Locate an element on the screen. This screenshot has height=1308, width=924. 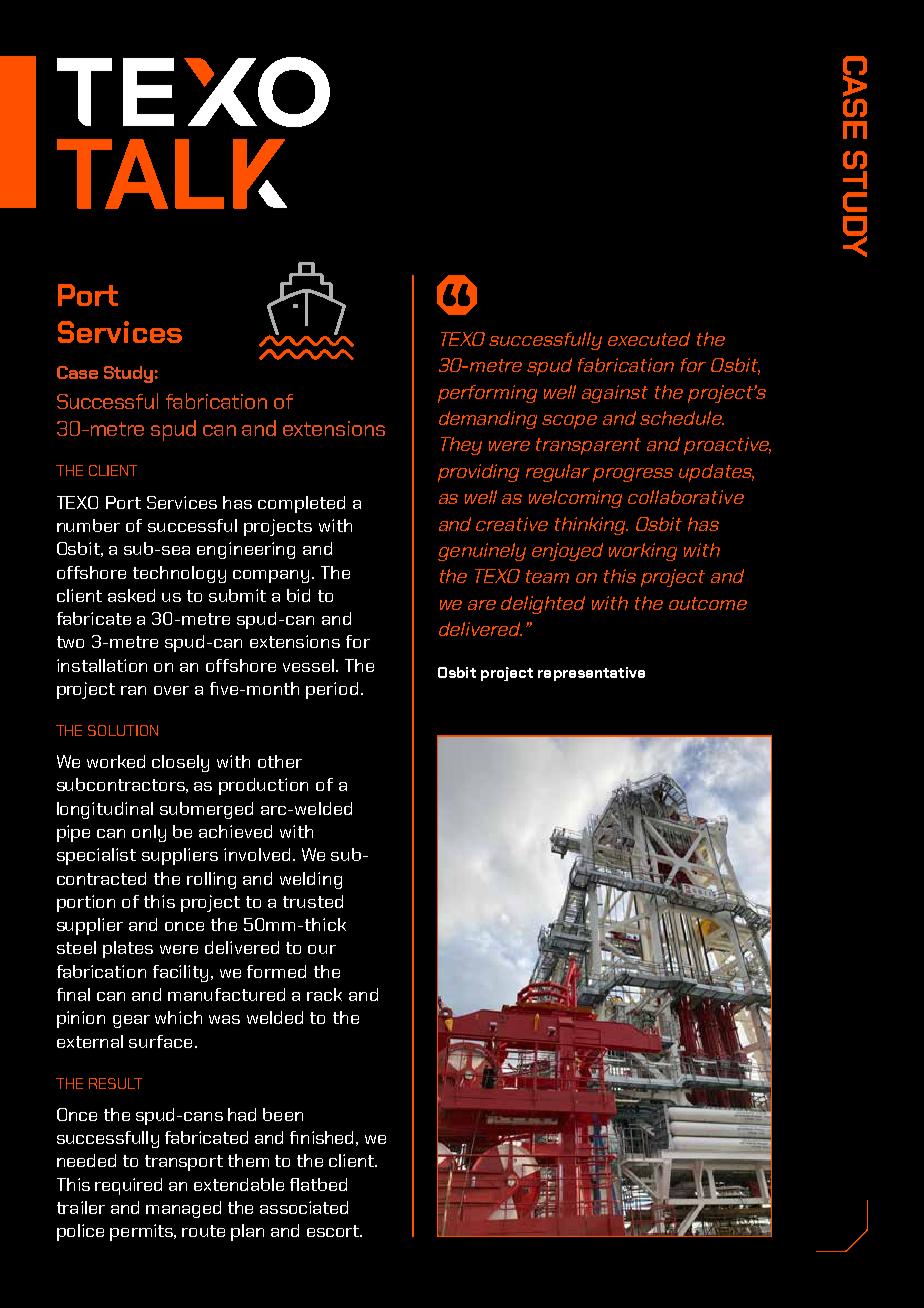
associated is located at coordinates (304, 1207).
